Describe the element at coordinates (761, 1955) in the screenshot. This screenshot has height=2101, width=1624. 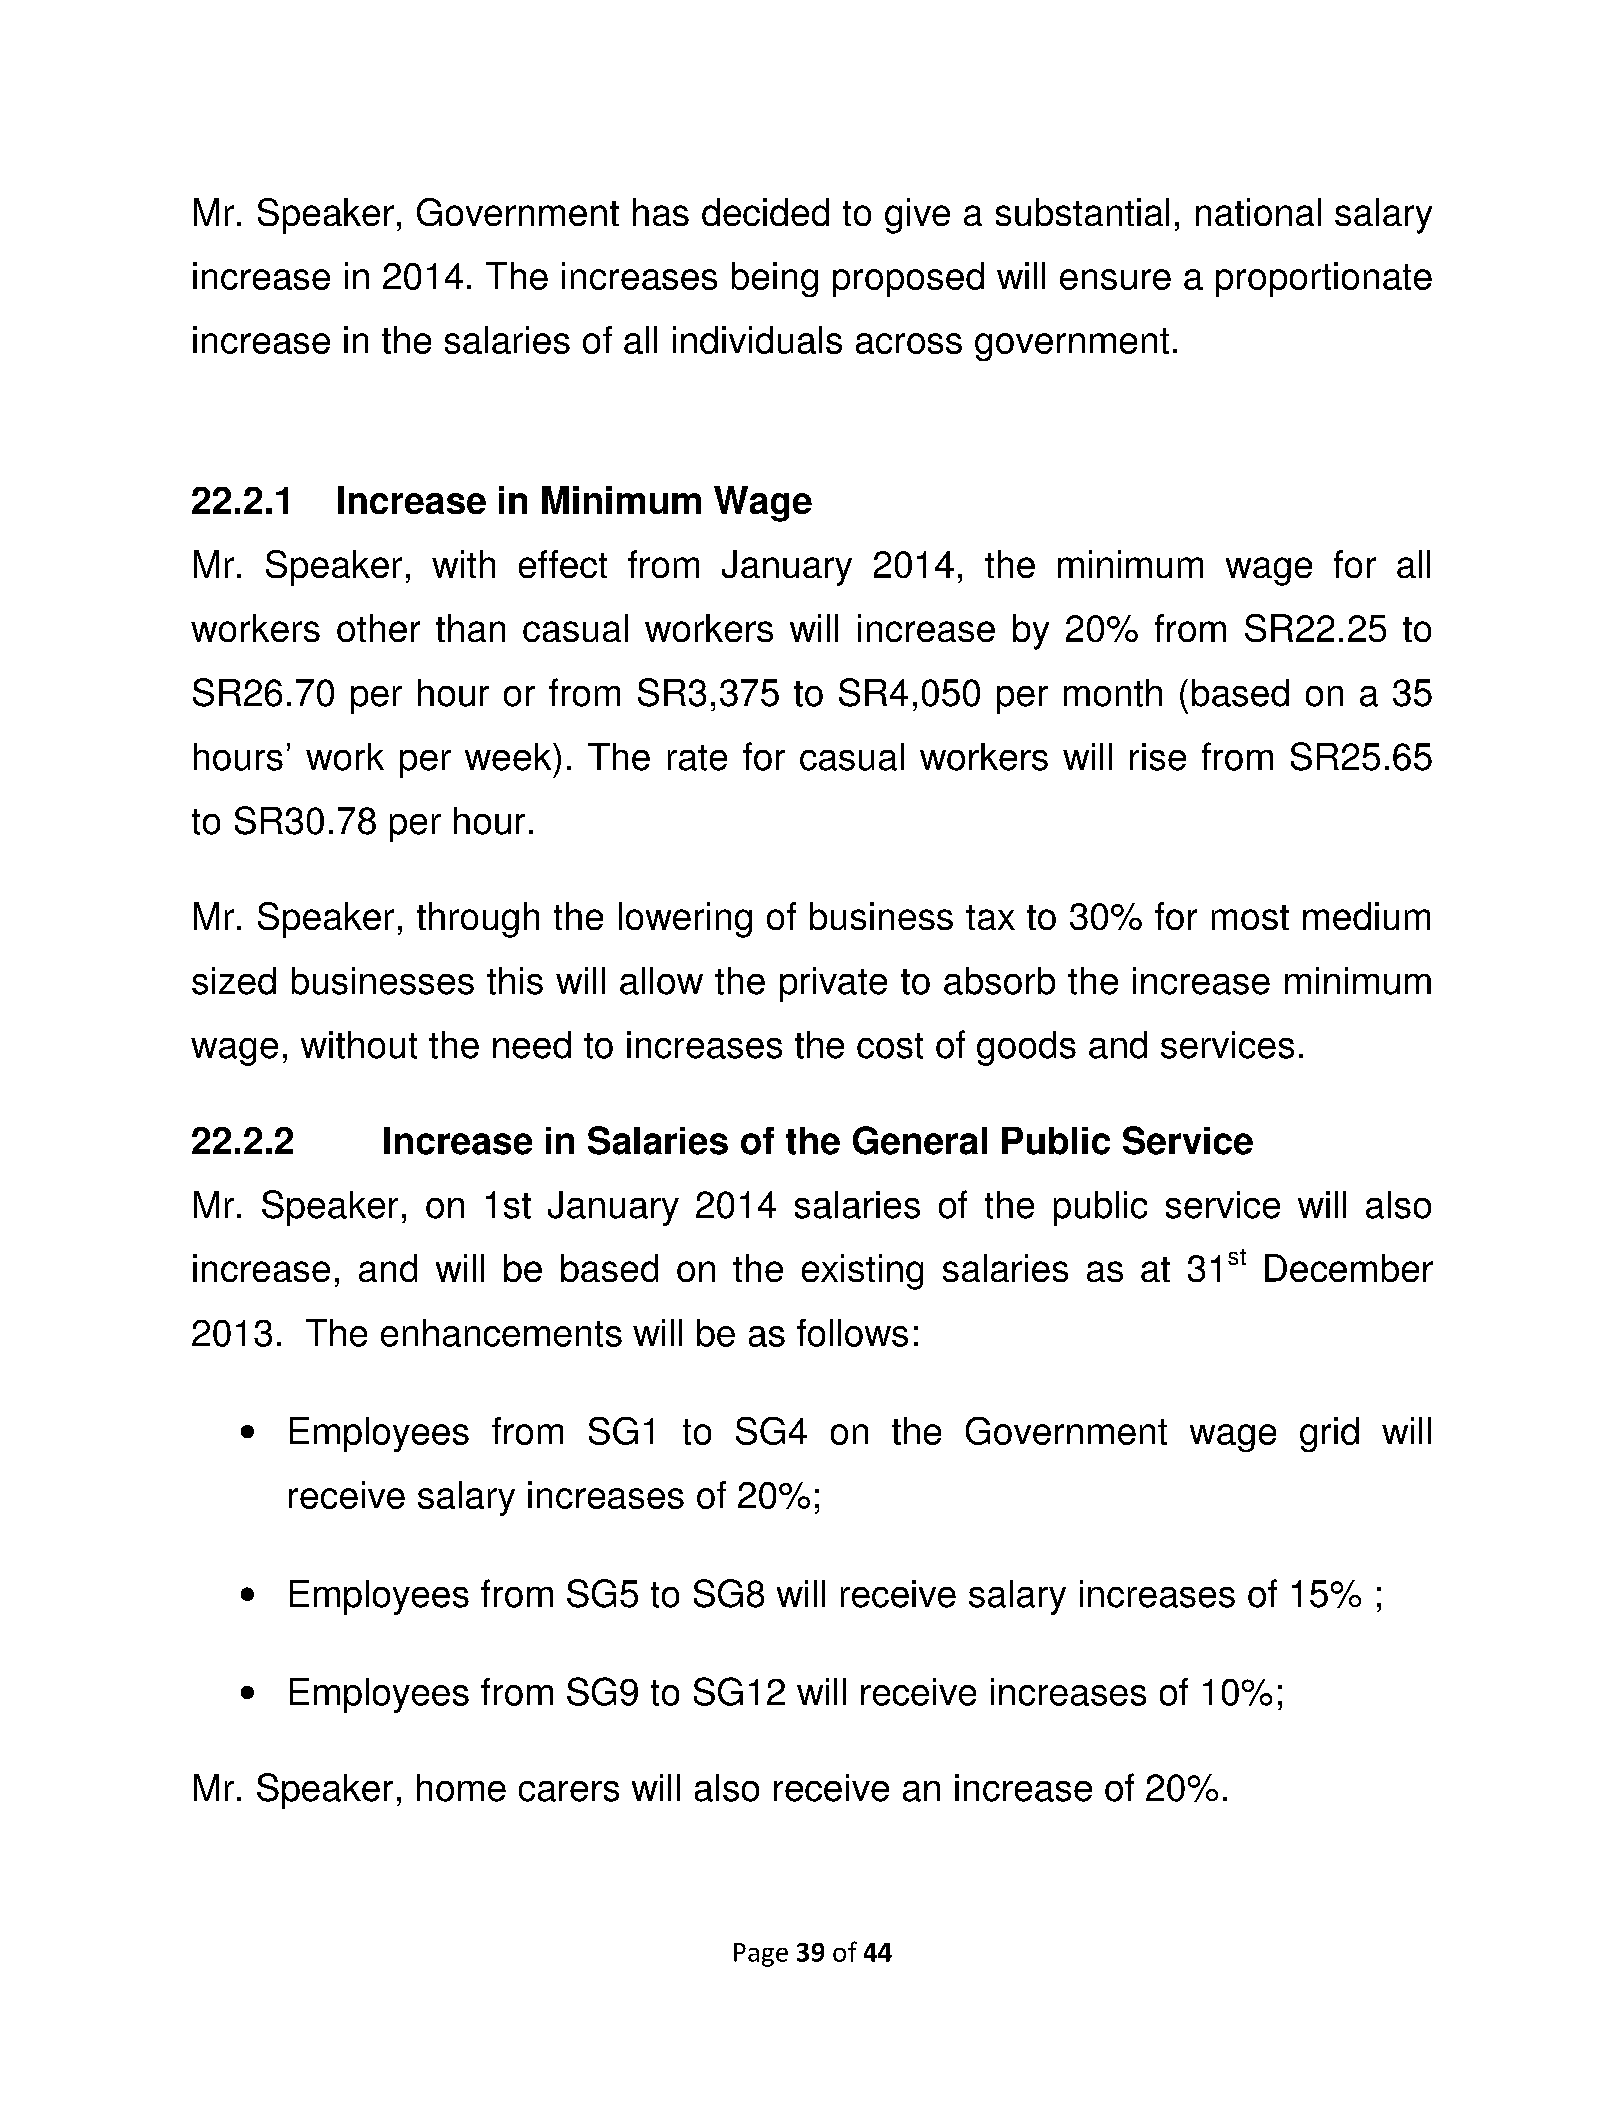
I see `Page` at that location.
